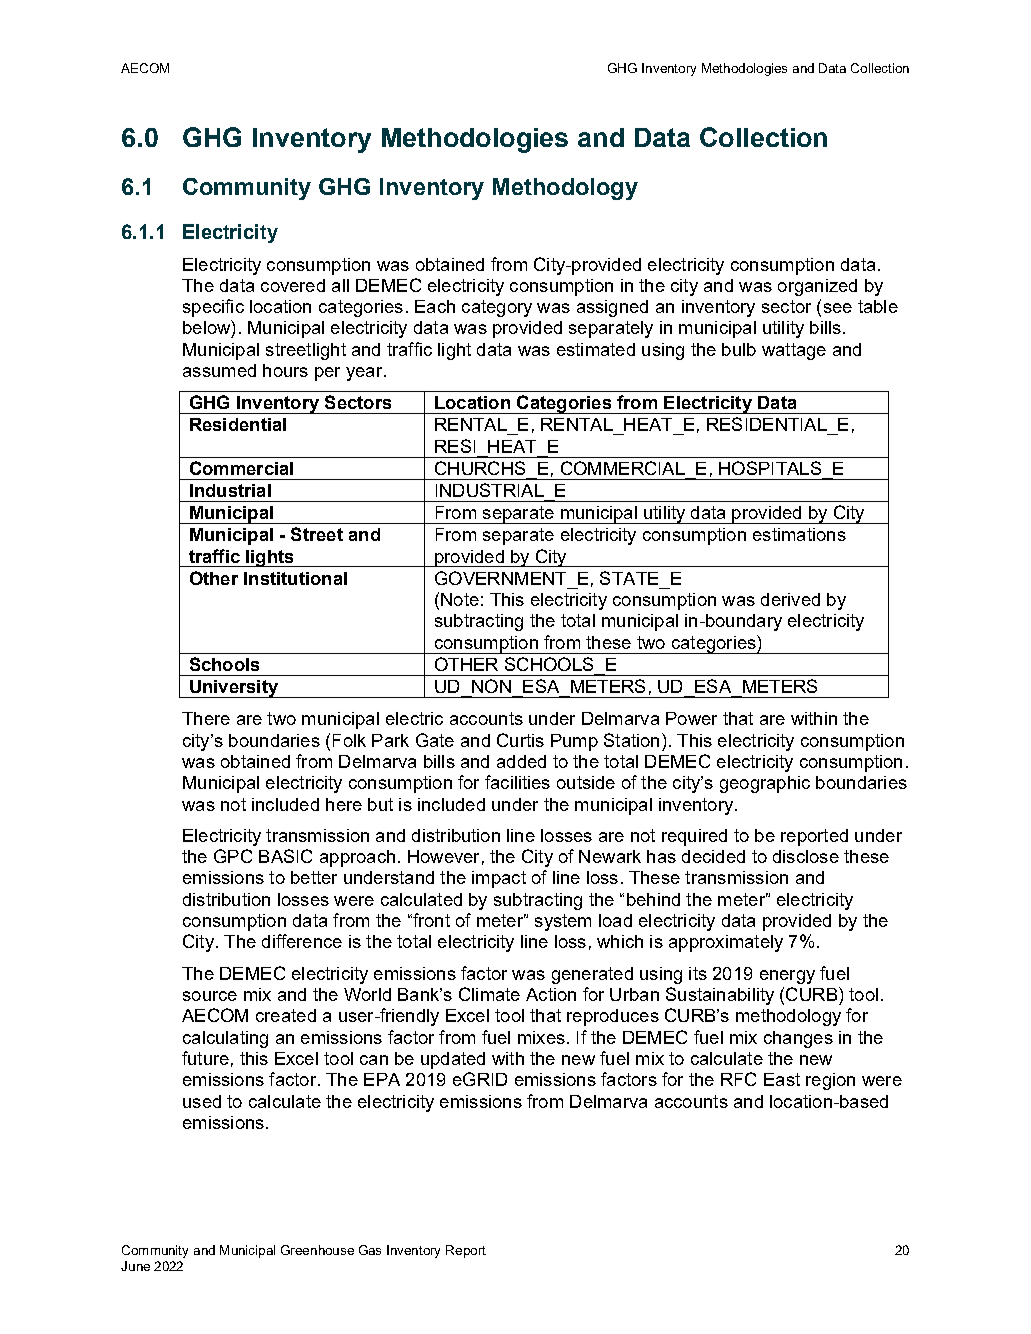 Image resolution: width=1031 pixels, height=1334 pixels. Describe the element at coordinates (782, 1079) in the page. I see `East` at that location.
